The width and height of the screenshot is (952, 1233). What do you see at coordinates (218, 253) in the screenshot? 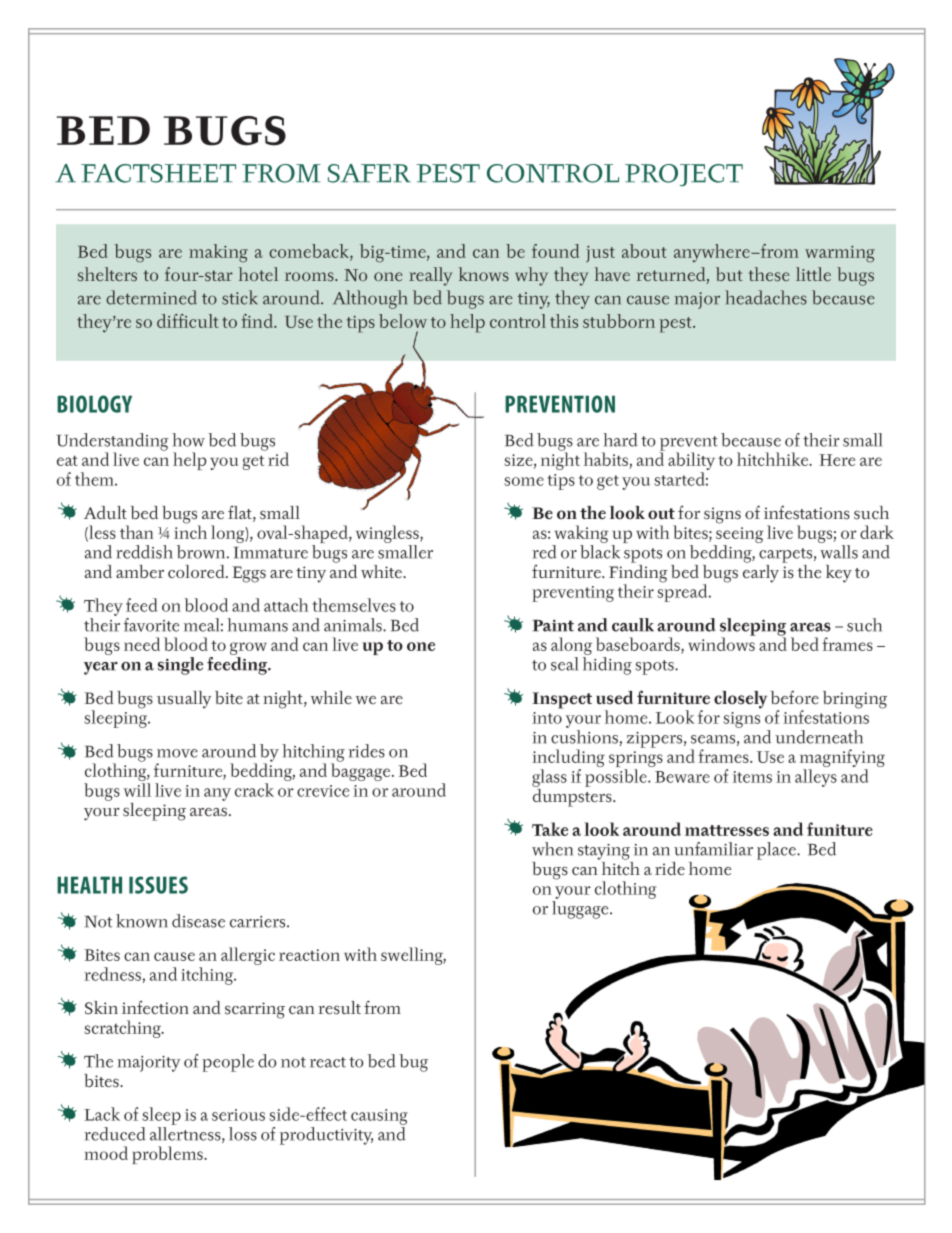
I see `making` at bounding box center [218, 253].
